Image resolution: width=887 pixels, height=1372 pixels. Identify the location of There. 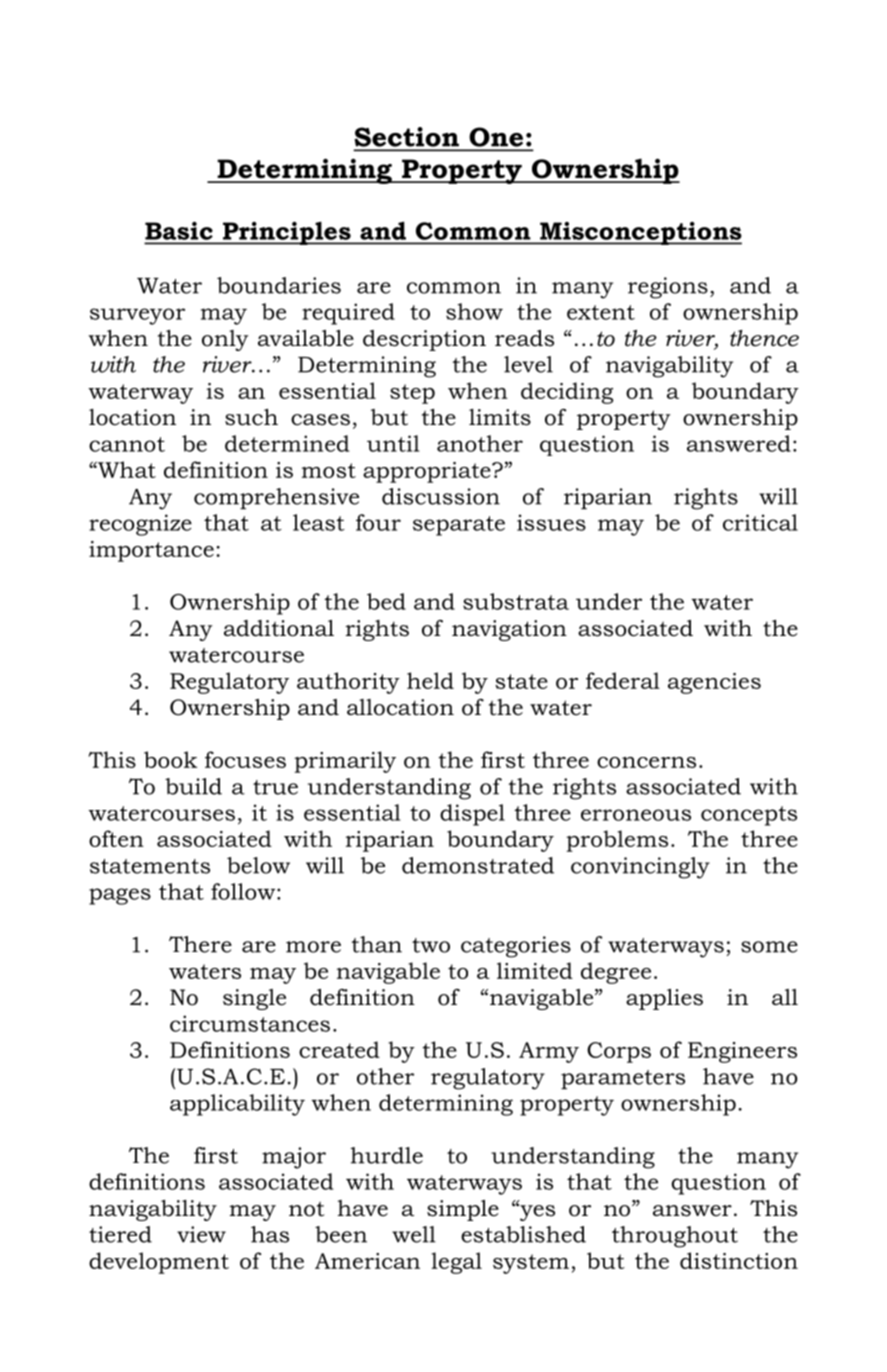
(200, 944).
